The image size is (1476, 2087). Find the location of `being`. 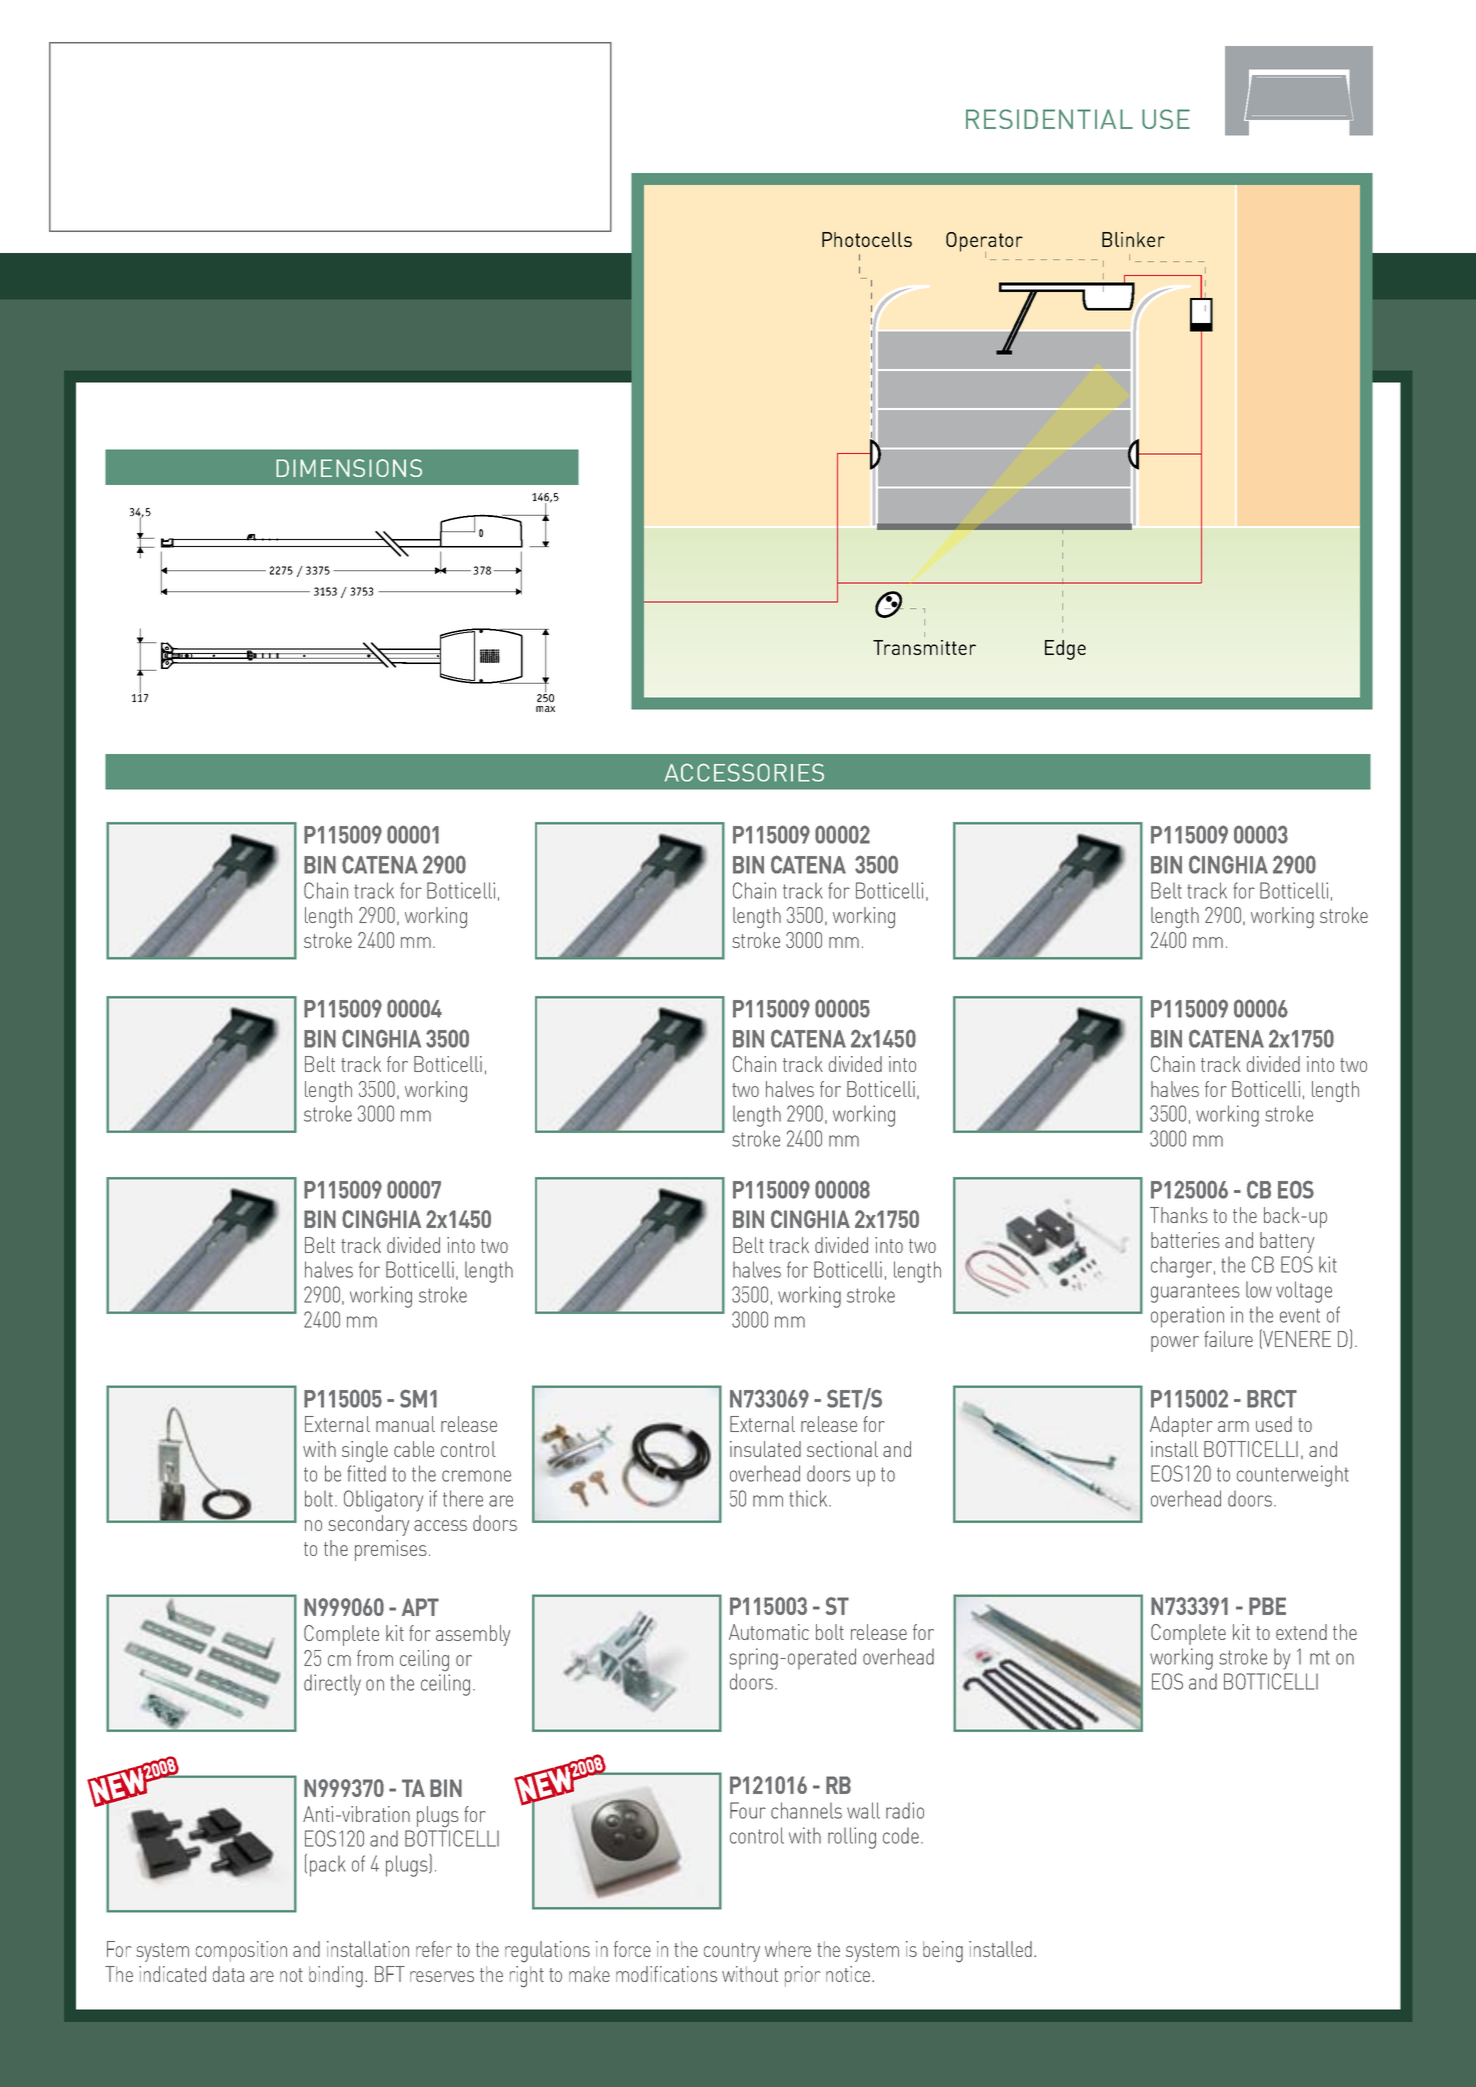

being is located at coordinates (943, 1952).
